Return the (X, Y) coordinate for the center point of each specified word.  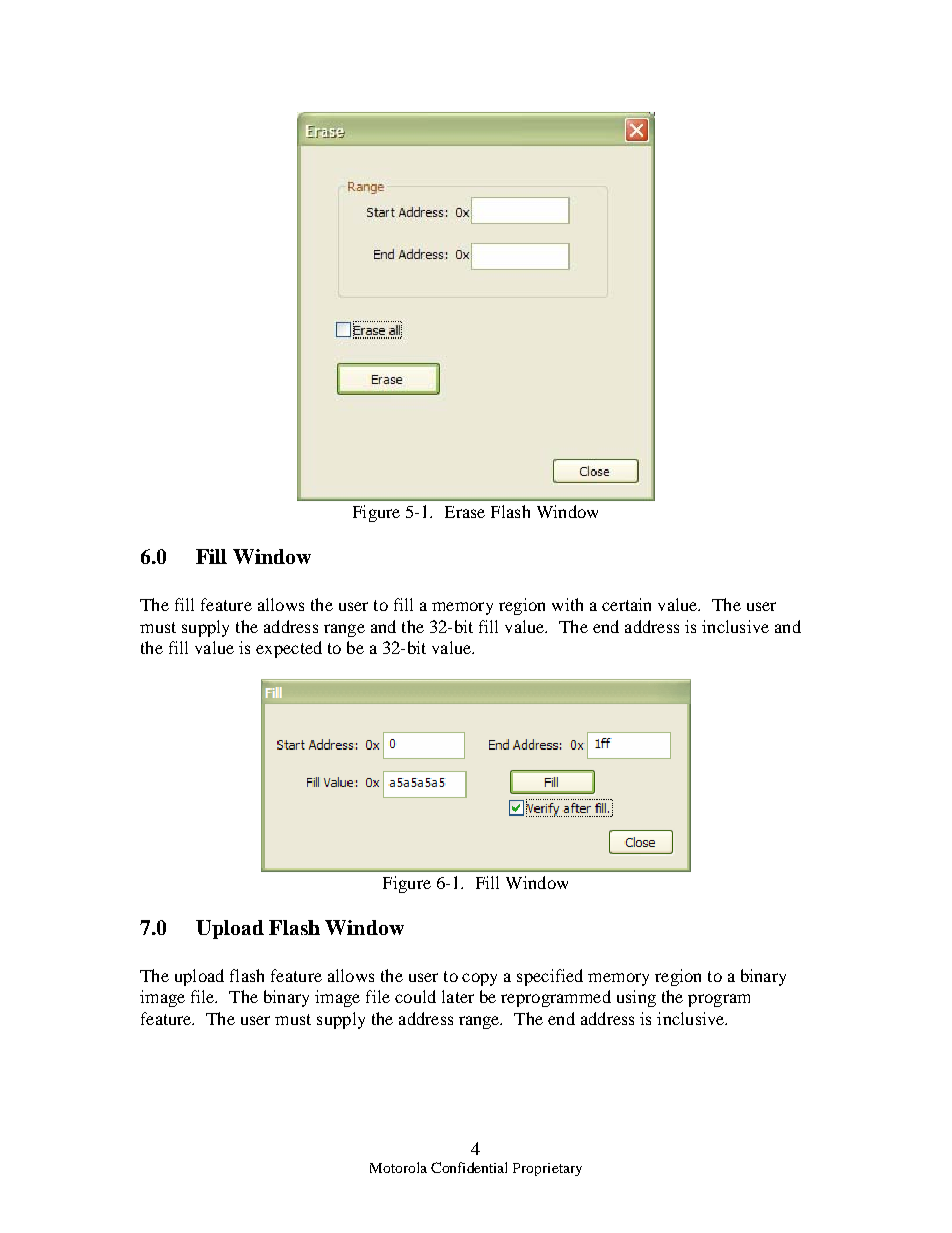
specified (550, 977)
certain (626, 604)
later (458, 996)
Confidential (469, 1167)
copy (479, 979)
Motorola (398, 1167)
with (567, 604)
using (636, 998)
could (415, 996)
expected (289, 649)
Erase (465, 512)
